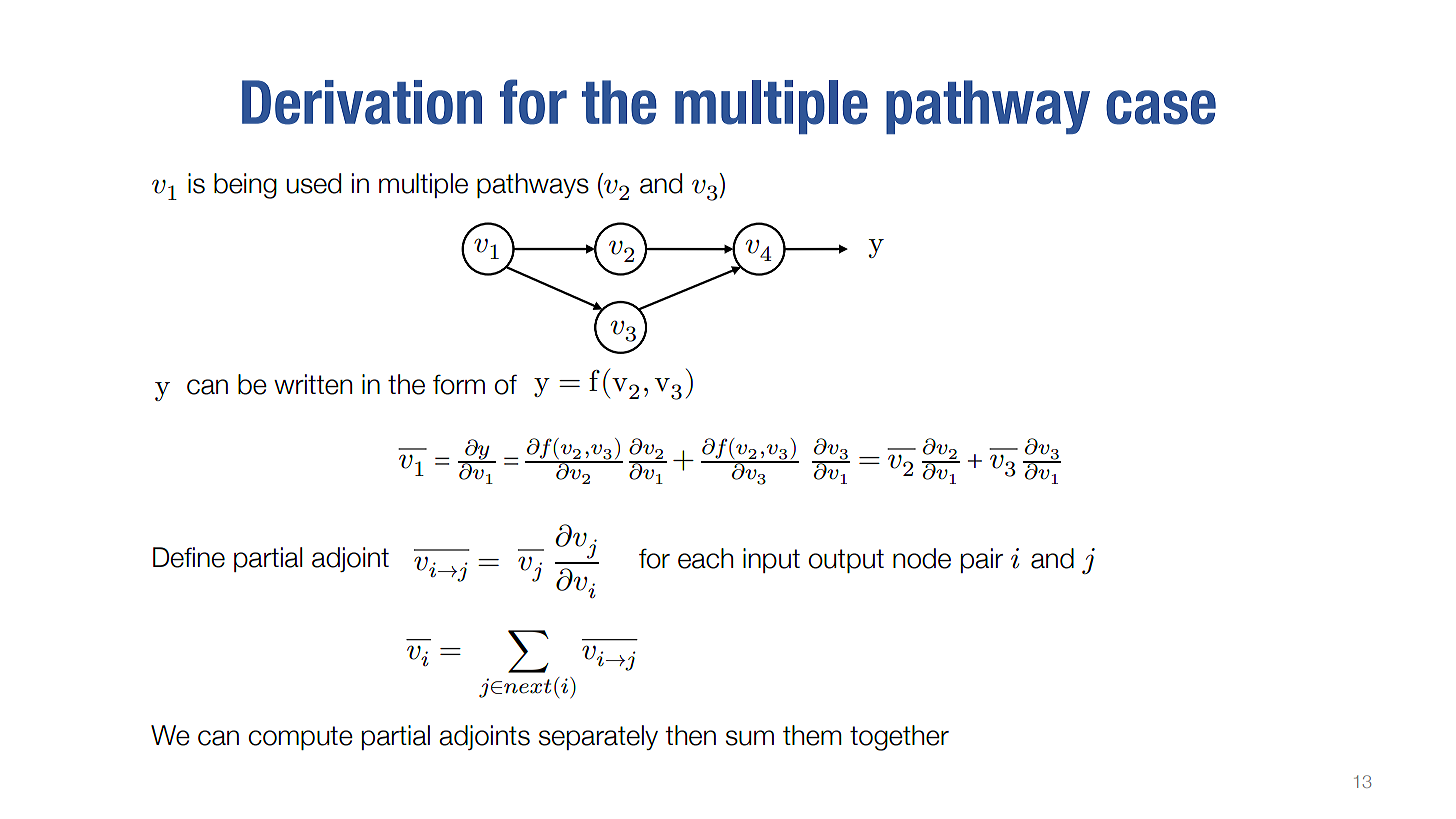  Describe the element at coordinates (922, 558) in the screenshot. I see `node` at that location.
